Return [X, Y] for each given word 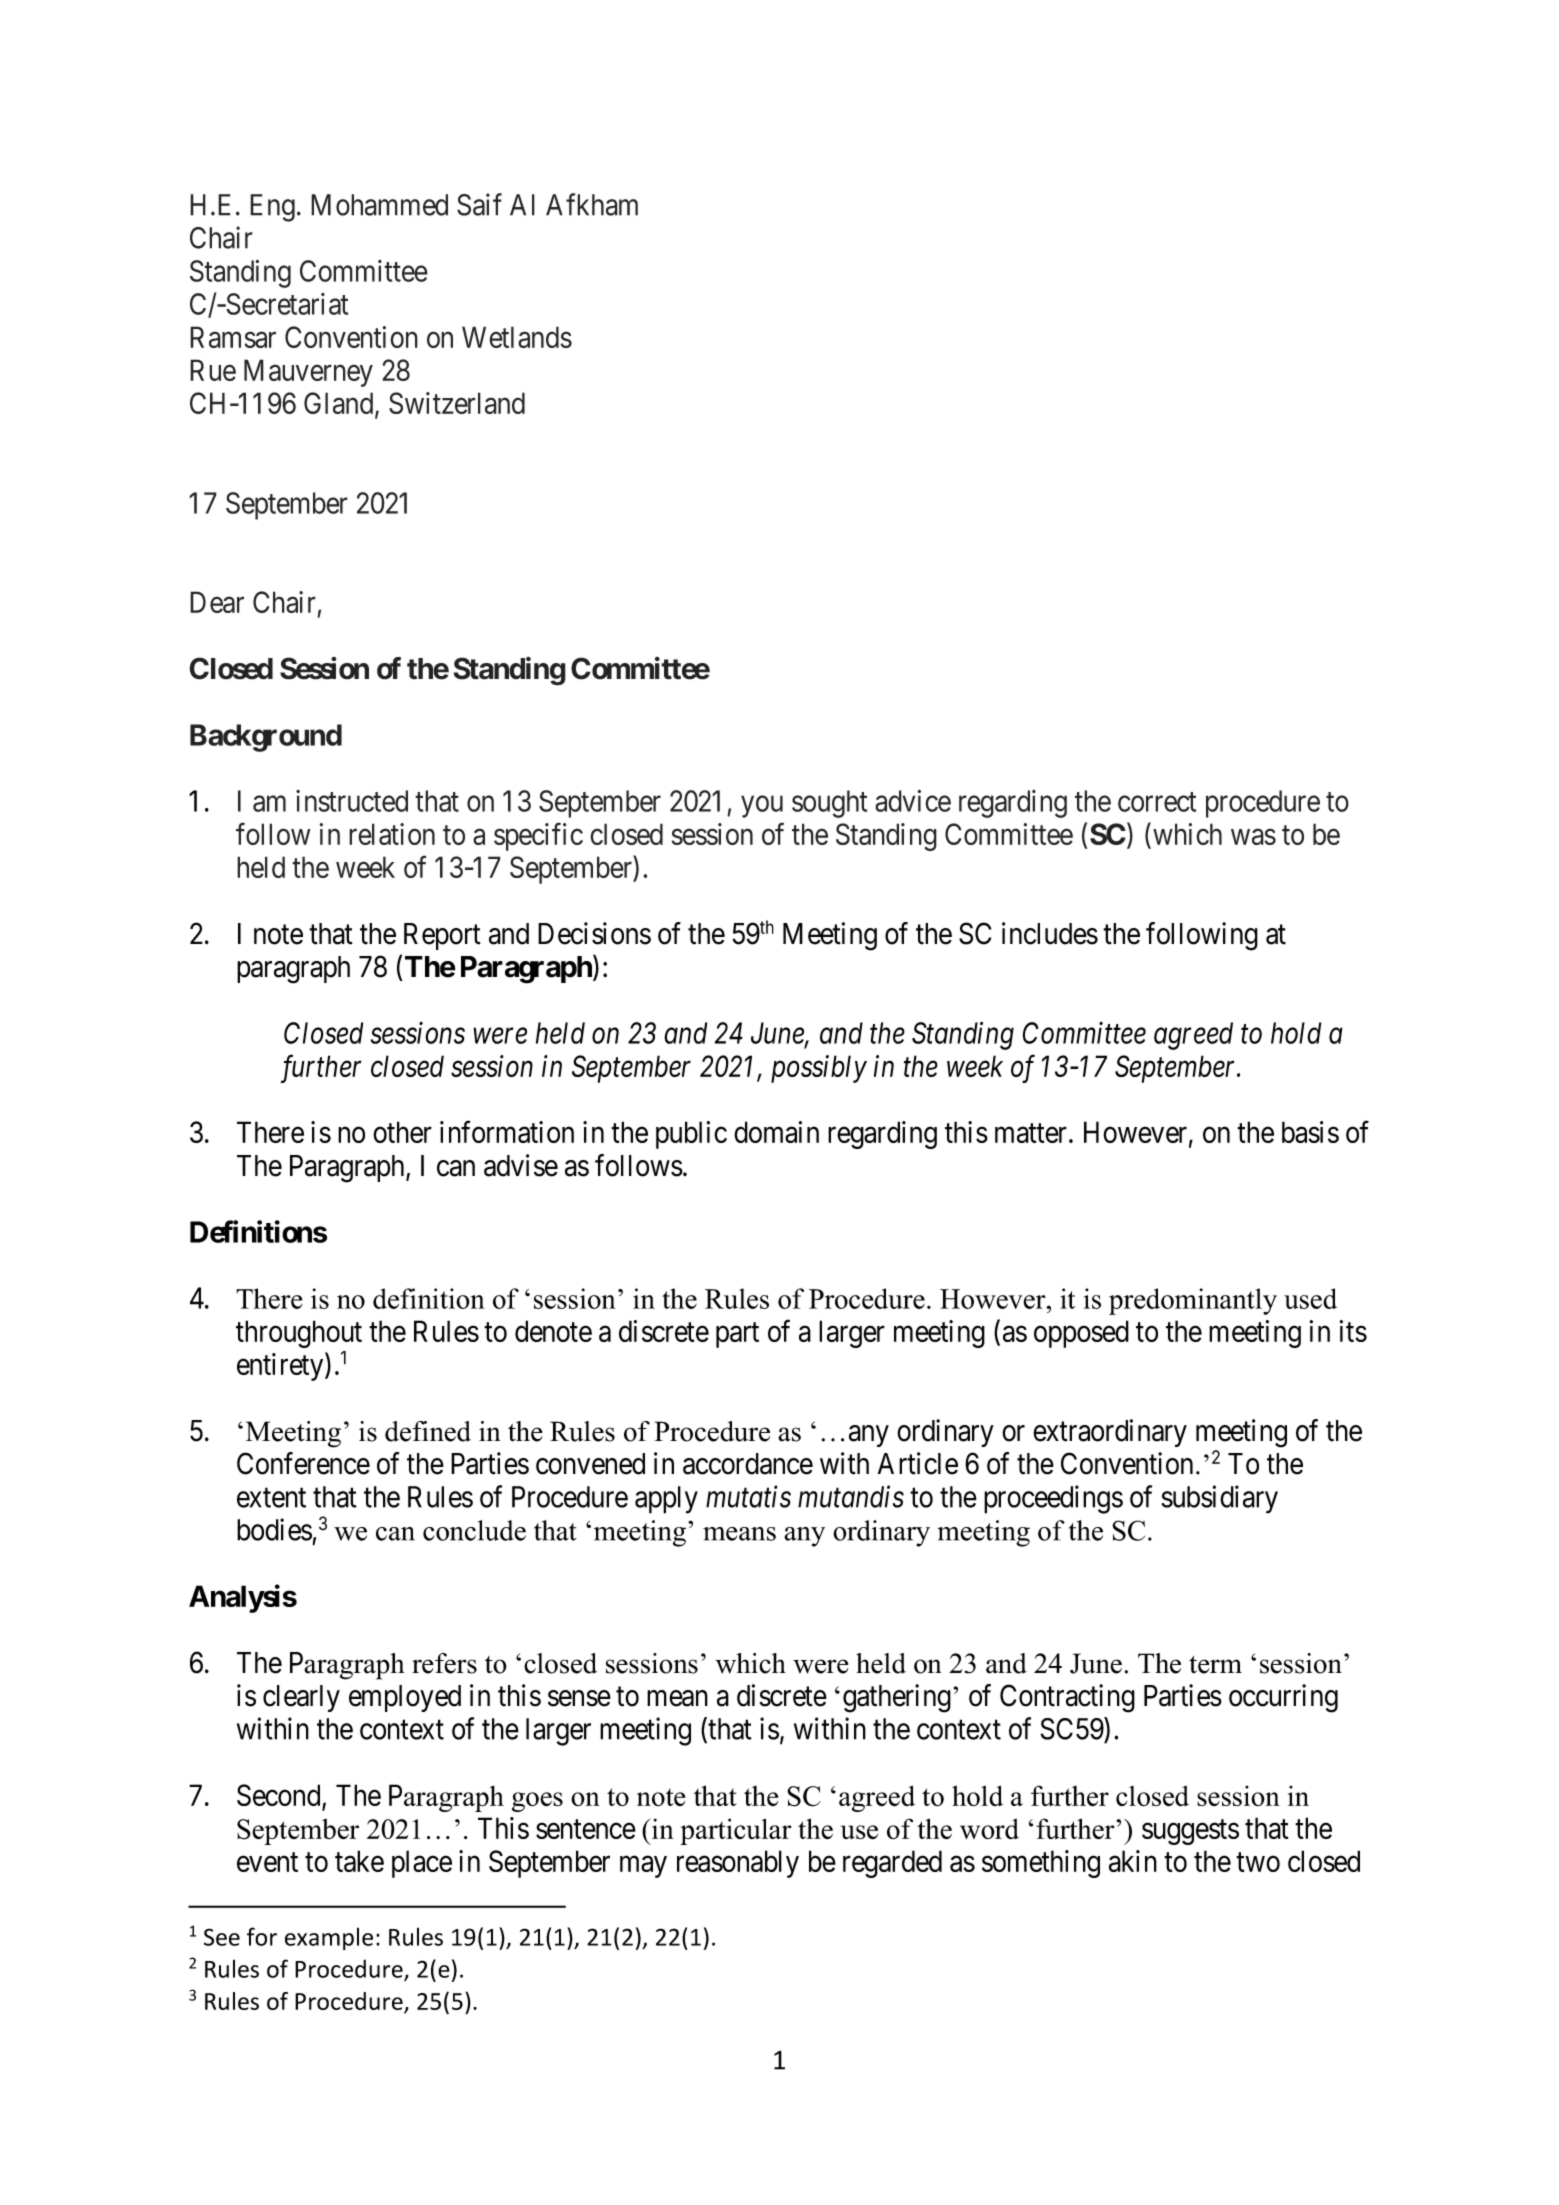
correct [1157, 802]
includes [1050, 933]
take [359, 1861]
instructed [352, 801]
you [762, 807]
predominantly [1193, 1301]
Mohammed [379, 205]
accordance [748, 1464]
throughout [299, 1334]
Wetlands [517, 337]
